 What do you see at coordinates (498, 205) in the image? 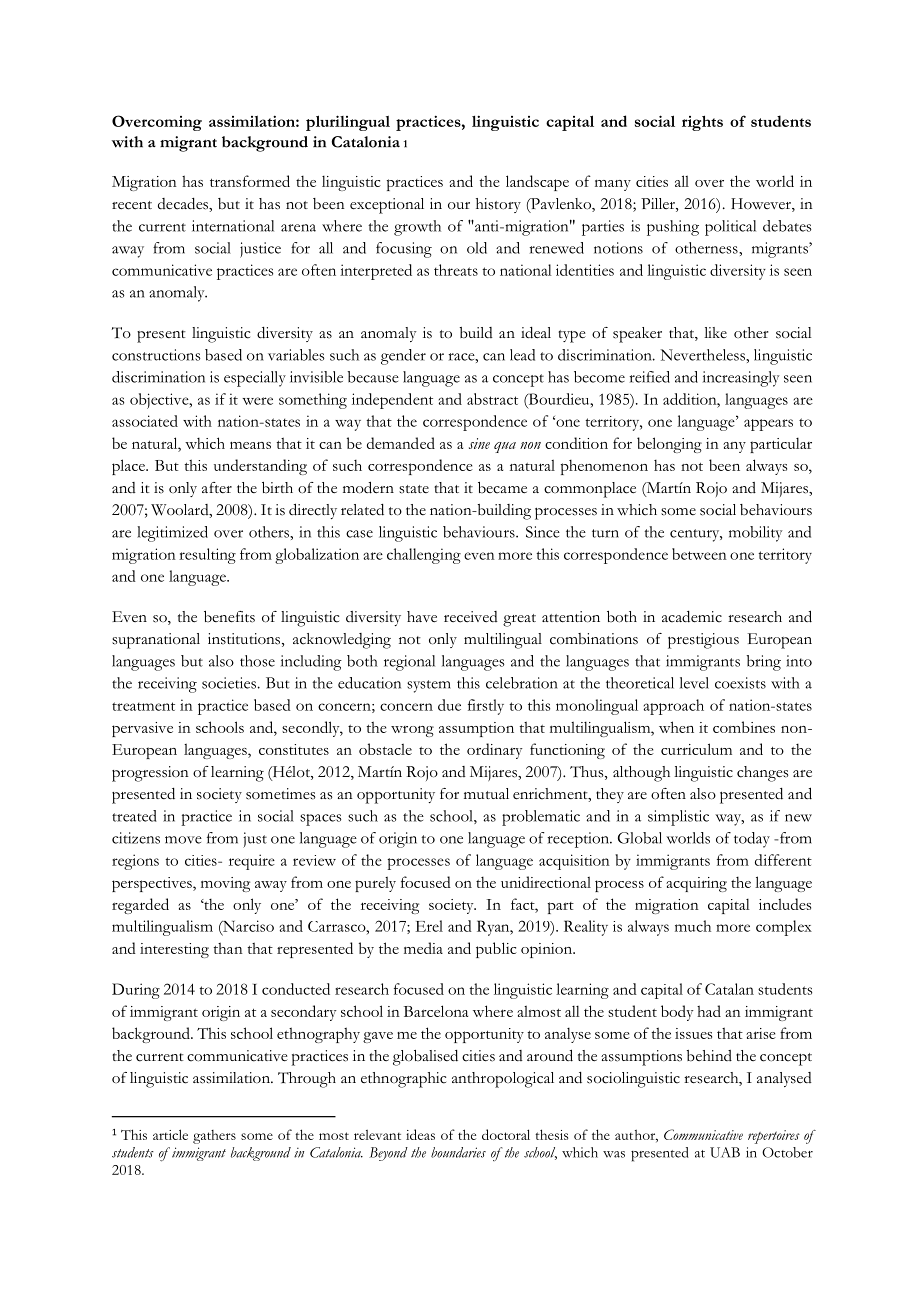
I see `history` at bounding box center [498, 205].
